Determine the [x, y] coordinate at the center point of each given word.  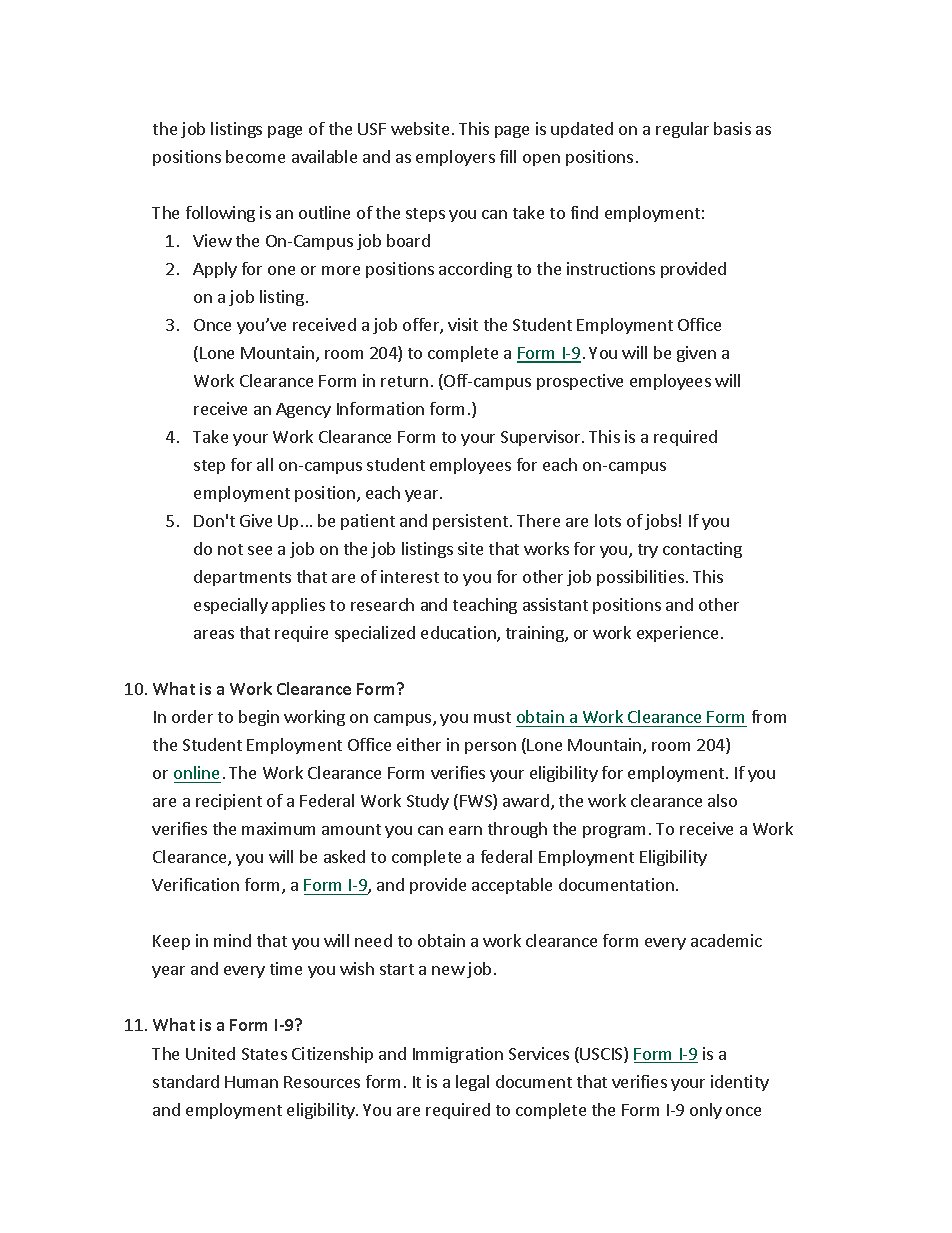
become [255, 156]
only [706, 1111]
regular [682, 130]
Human [251, 1082]
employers [455, 158]
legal [472, 1083]
